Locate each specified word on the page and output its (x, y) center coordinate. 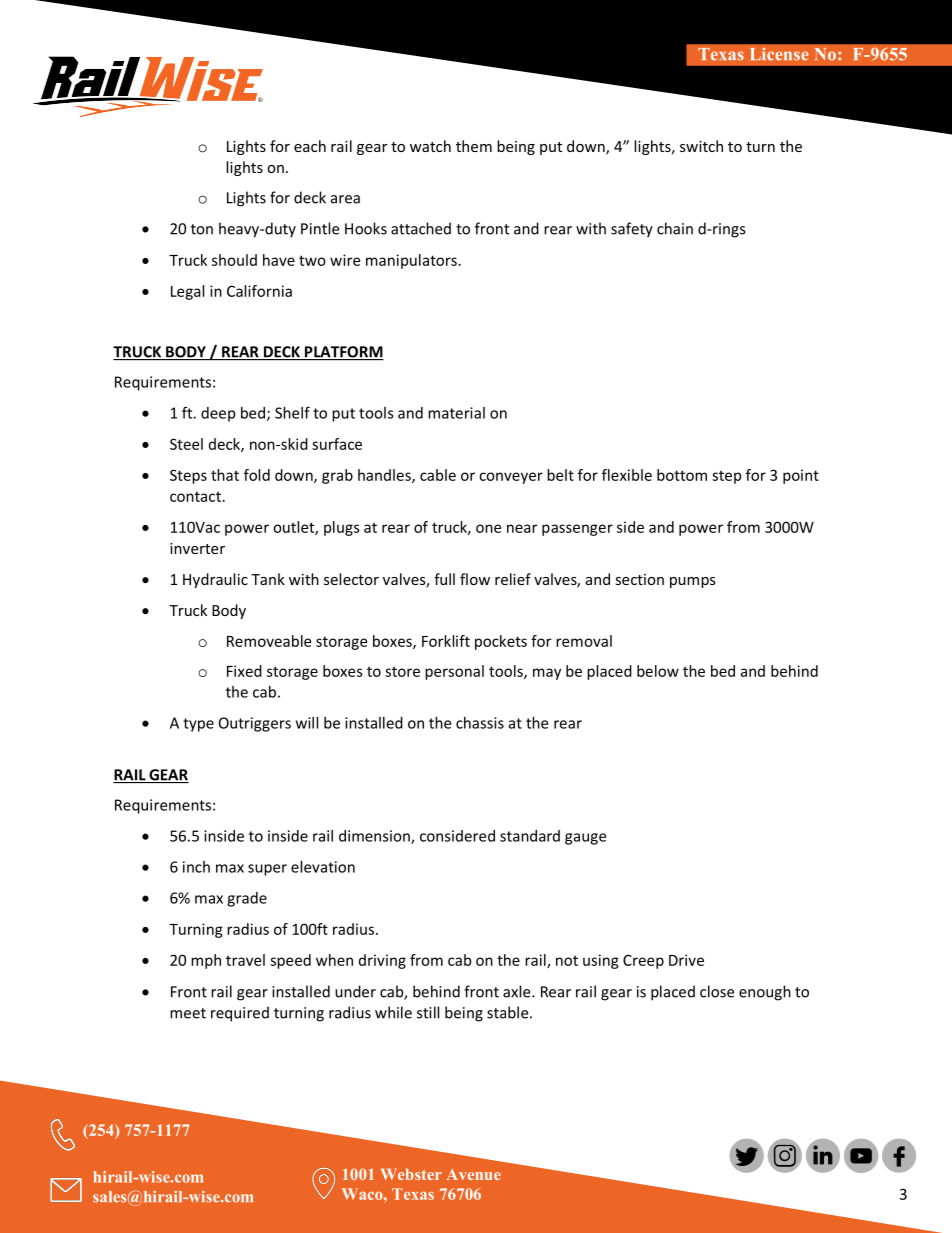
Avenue (473, 1174)
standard (530, 836)
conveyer (511, 478)
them (474, 146)
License (779, 54)
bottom (682, 475)
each (310, 146)
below (658, 671)
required (240, 1014)
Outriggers (255, 724)
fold (257, 475)
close (717, 991)
